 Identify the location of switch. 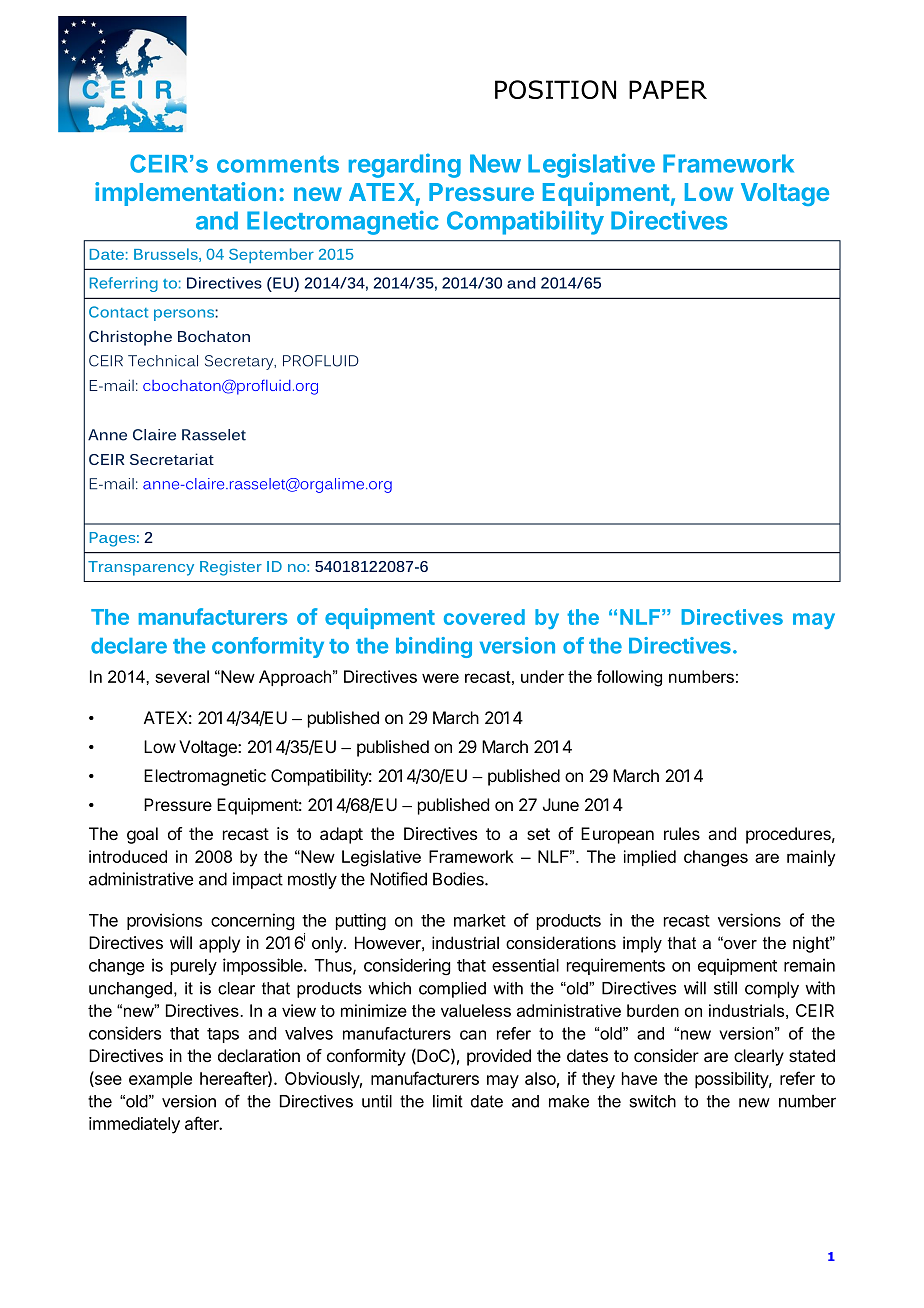
(652, 1101).
